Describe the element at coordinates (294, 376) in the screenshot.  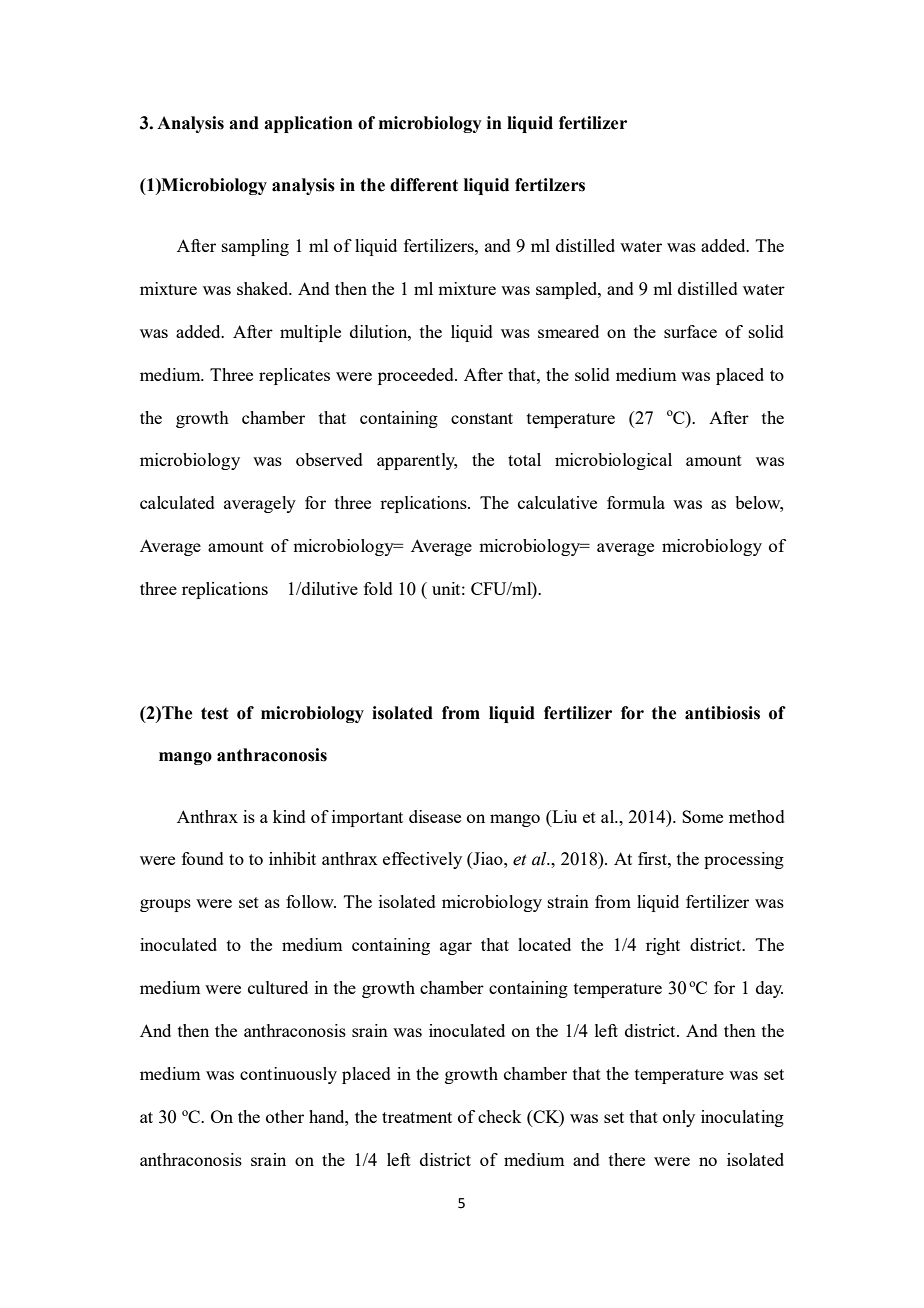
I see `replicates` at that location.
